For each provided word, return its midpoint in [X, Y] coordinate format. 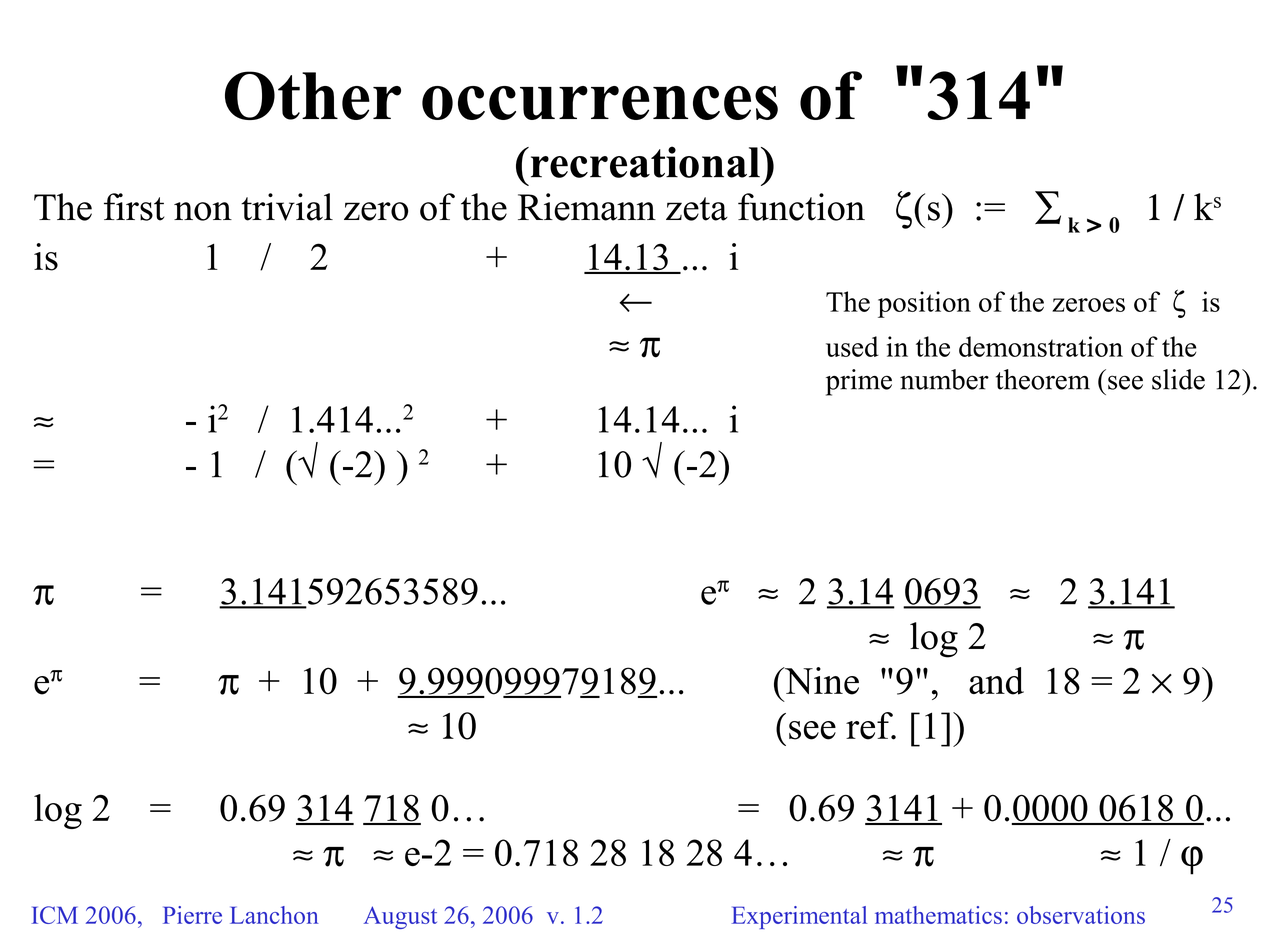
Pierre [192, 915]
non [203, 211]
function [801, 207]
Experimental [799, 917]
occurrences [600, 103]
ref [870, 726]
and [996, 681]
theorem [1043, 379]
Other [313, 95]
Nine [820, 681]
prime [859, 382]
